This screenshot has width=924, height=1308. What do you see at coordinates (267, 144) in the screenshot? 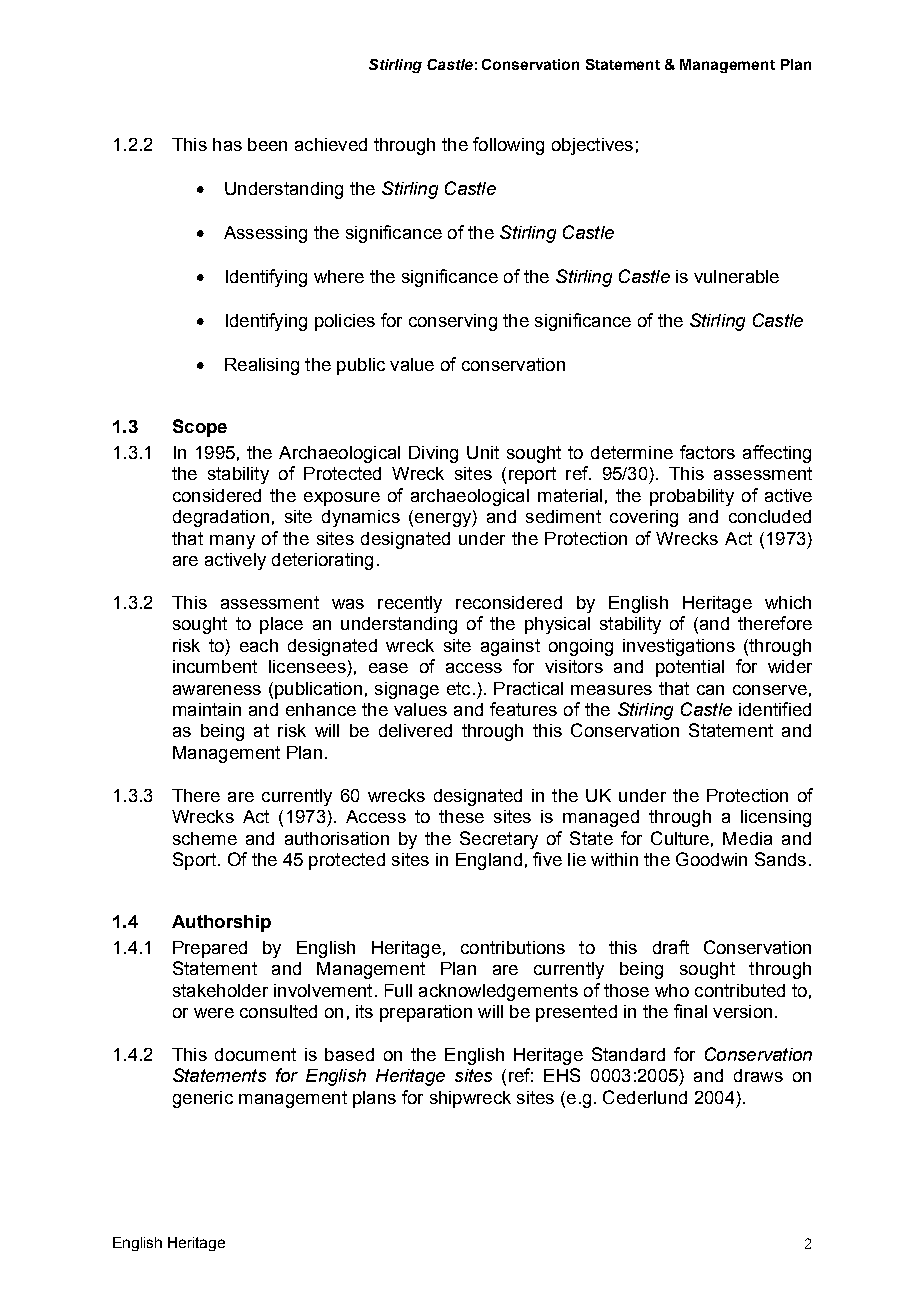
I see `been` at bounding box center [267, 144].
